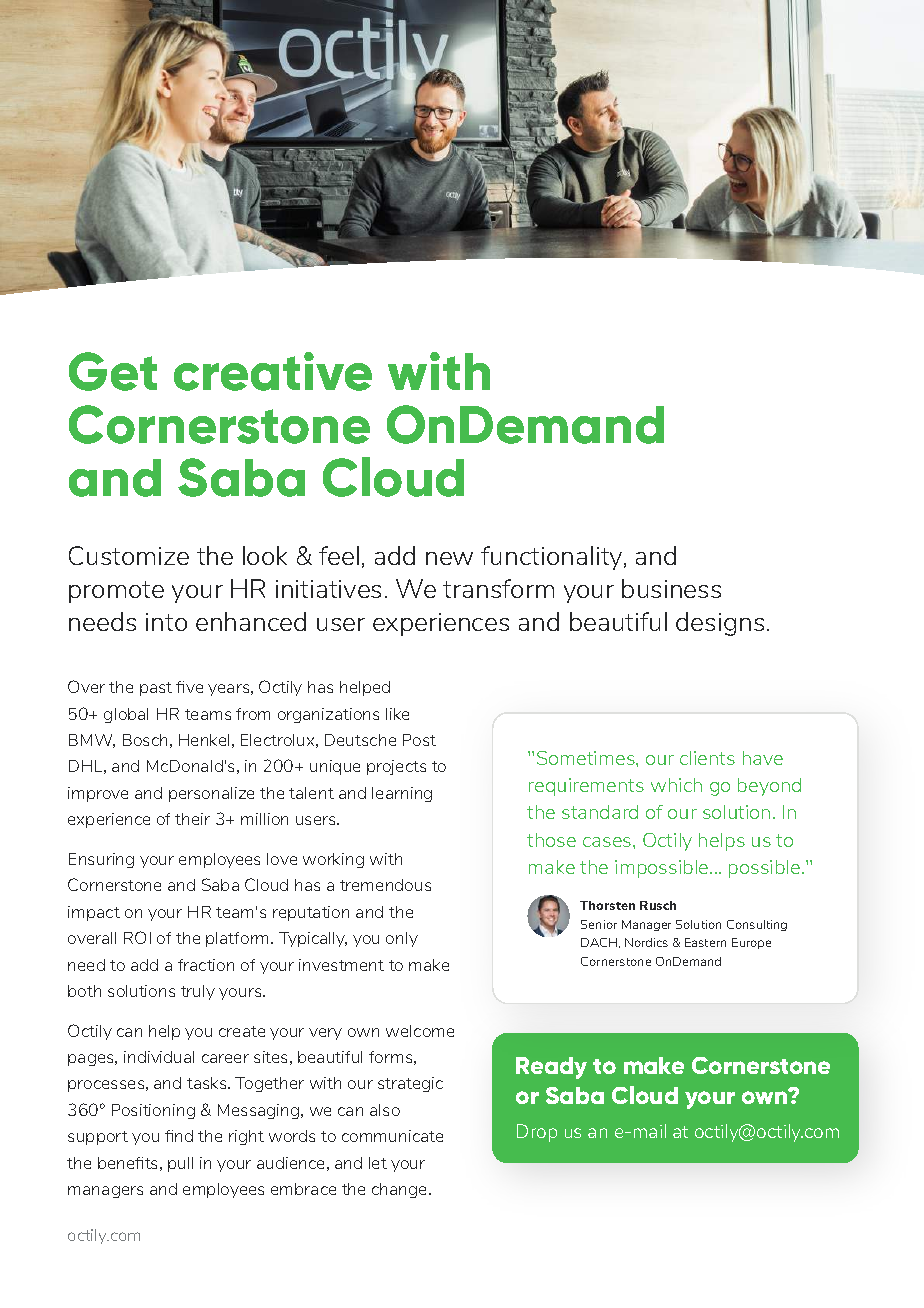 The image size is (924, 1308). What do you see at coordinates (671, 588) in the image?
I see `business` at bounding box center [671, 588].
